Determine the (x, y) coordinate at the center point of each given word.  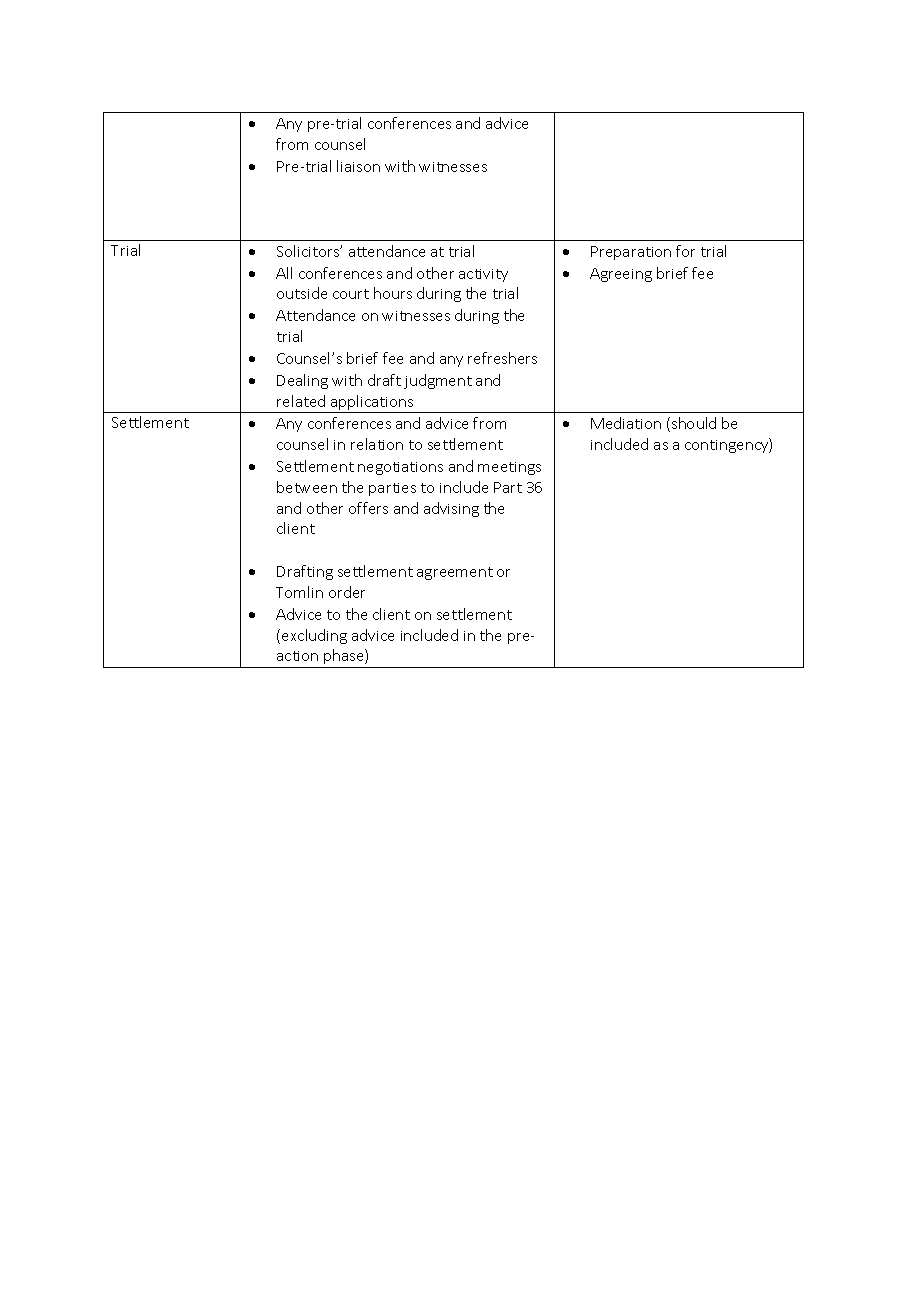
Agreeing (621, 275)
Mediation (626, 423)
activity (483, 275)
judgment (438, 381)
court (351, 294)
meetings (509, 468)
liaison (358, 166)
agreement (455, 573)
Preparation (631, 253)
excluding (314, 636)
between (307, 487)
